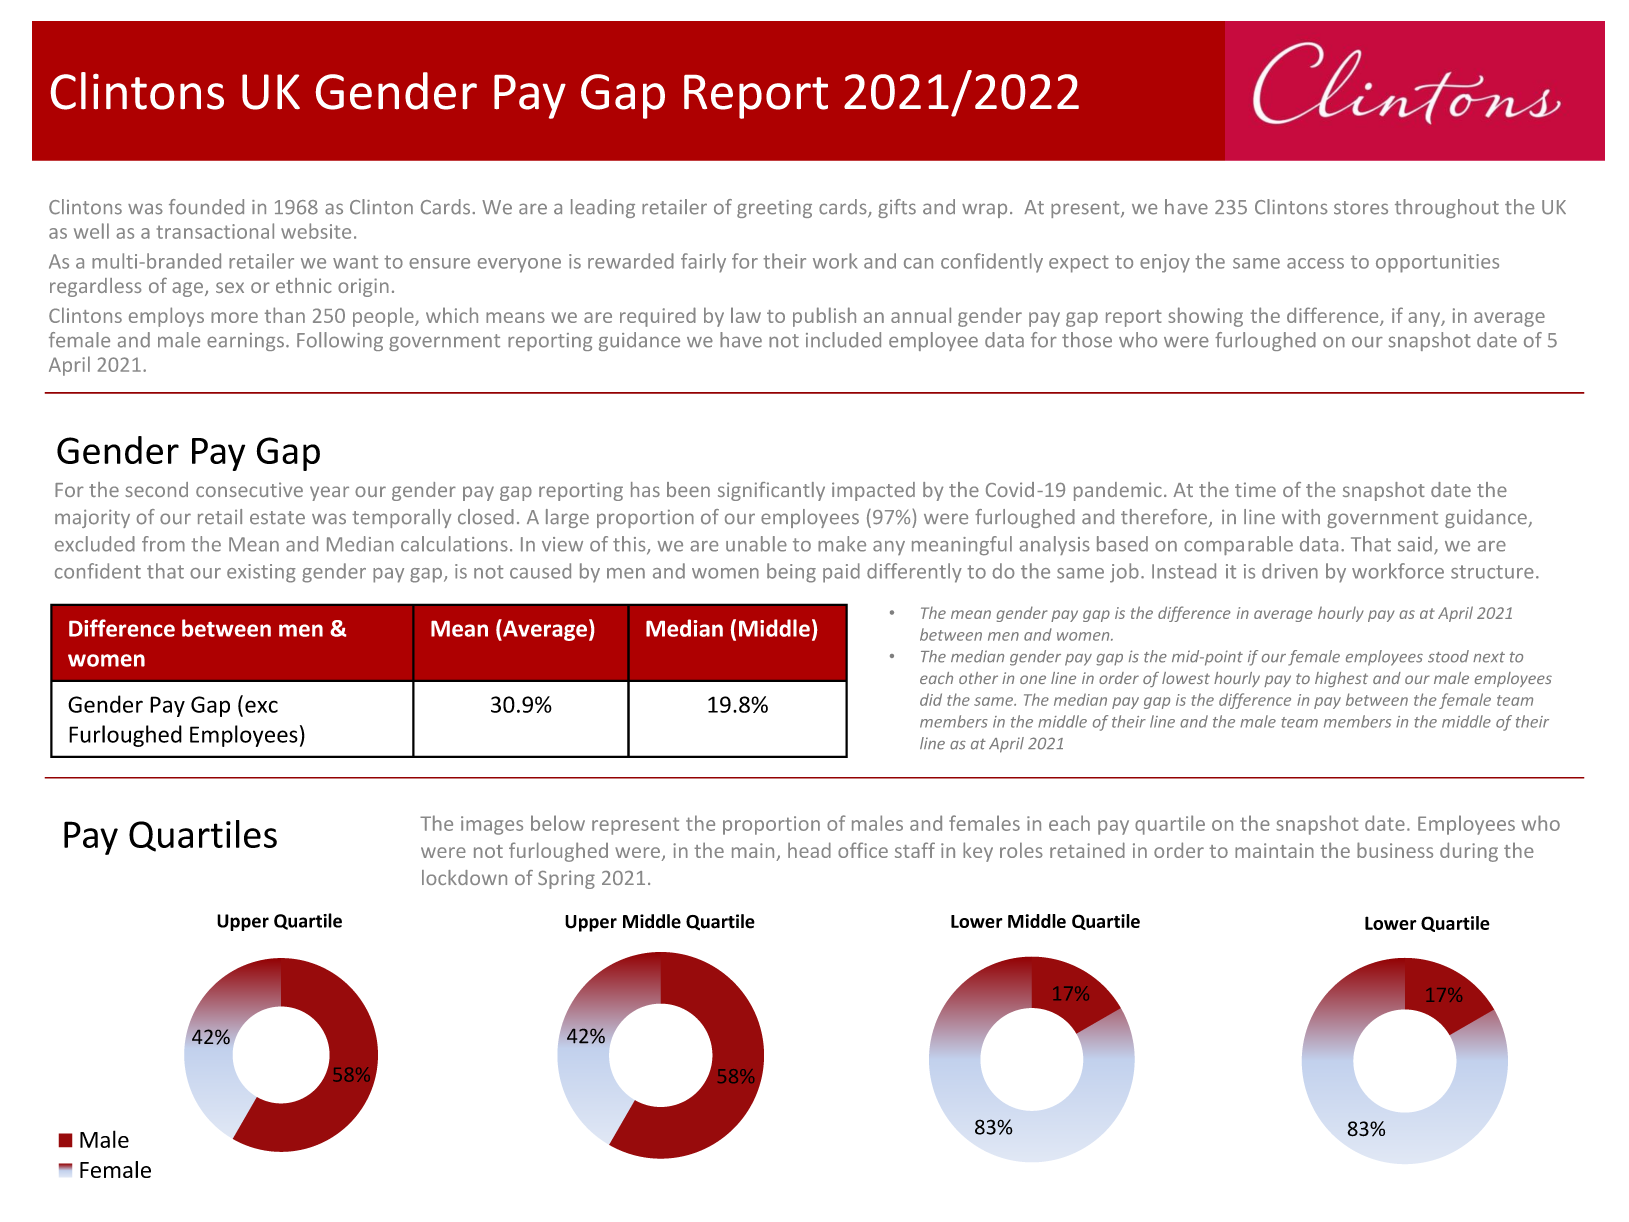 The image size is (1629, 1222). What do you see at coordinates (464, 877) in the page?
I see `lockdown` at bounding box center [464, 877].
